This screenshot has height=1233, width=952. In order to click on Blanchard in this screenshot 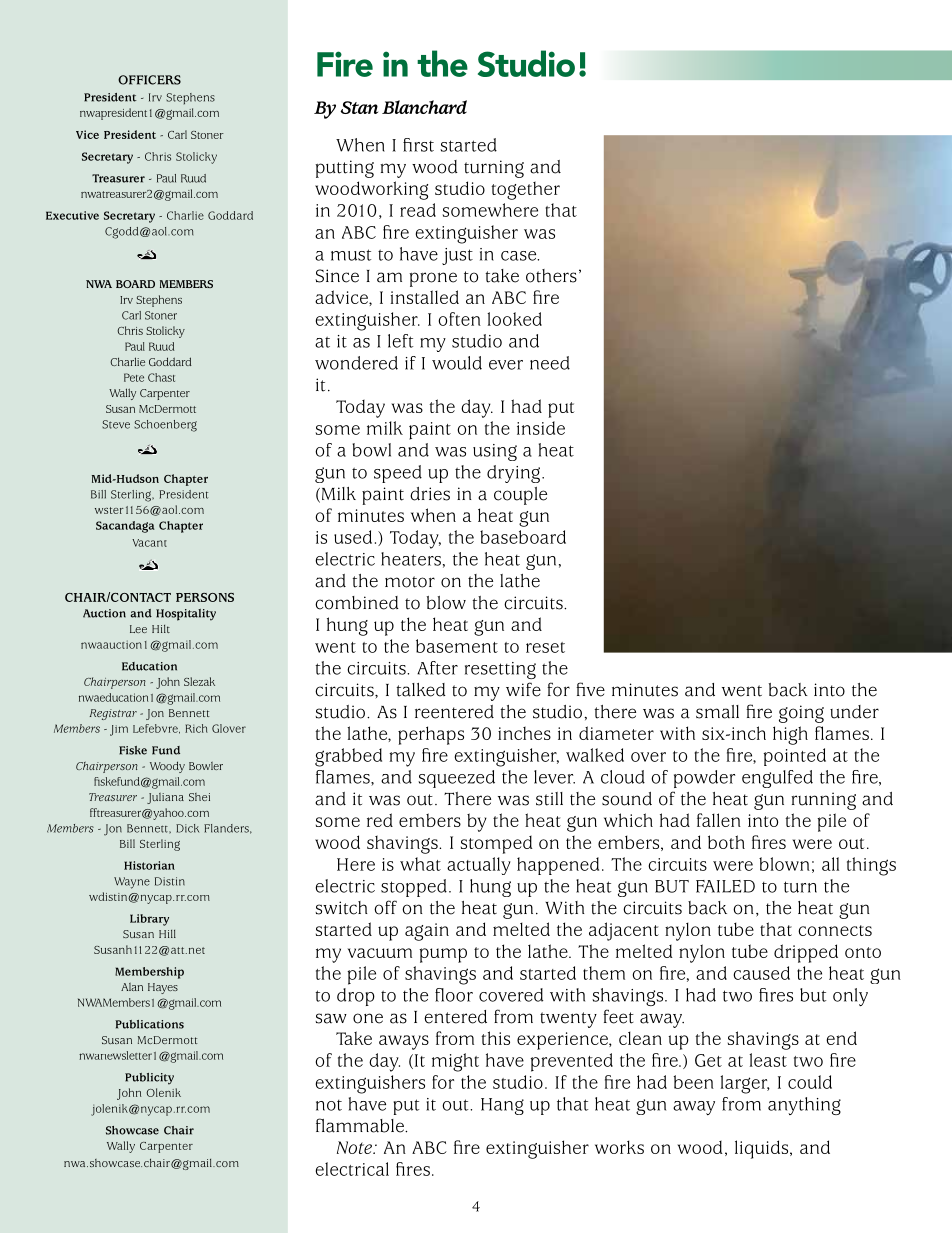, I will do `click(424, 107)`.
